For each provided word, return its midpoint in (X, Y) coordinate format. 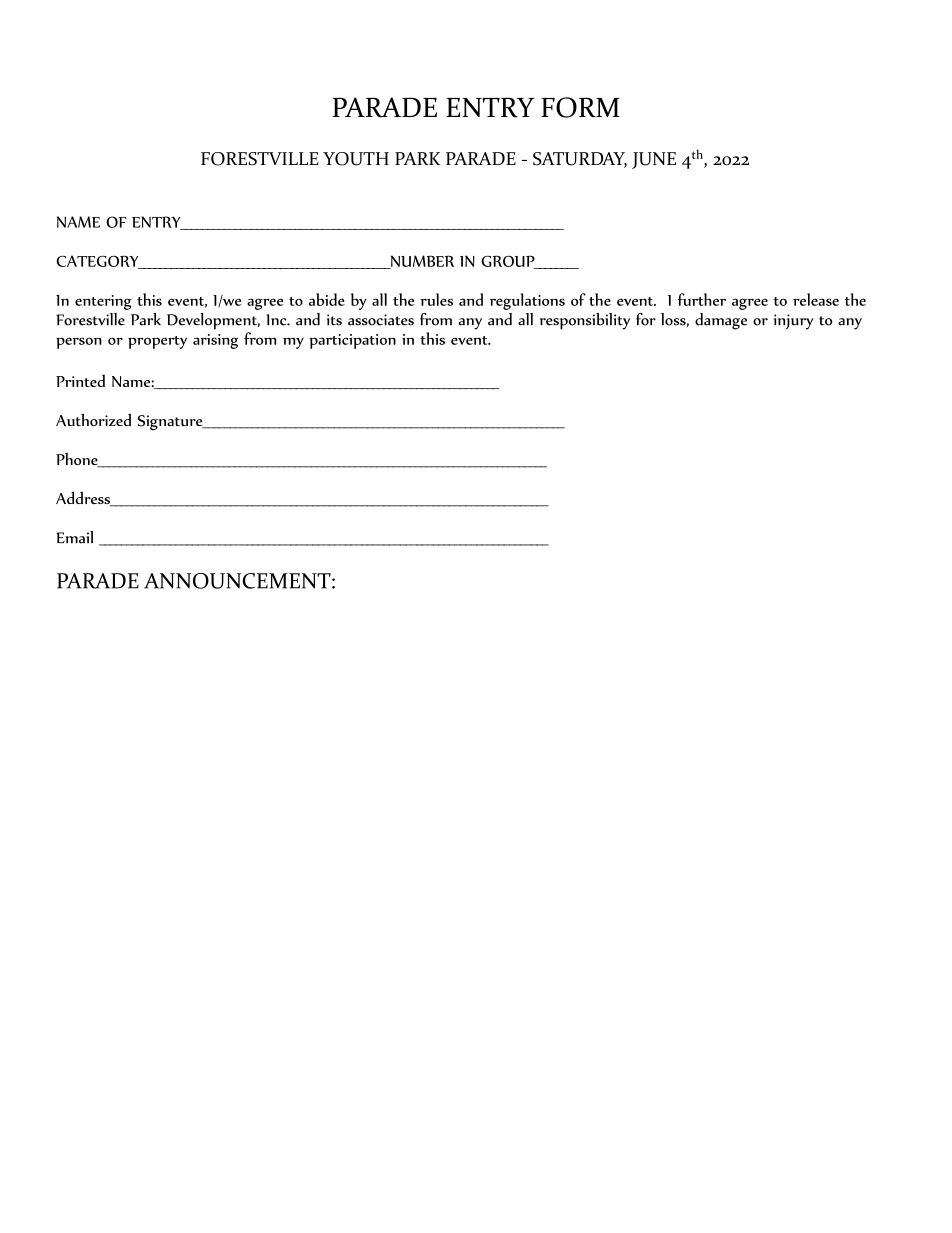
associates (381, 320)
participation (352, 341)
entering (103, 302)
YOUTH (356, 159)
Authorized (93, 419)
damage (721, 321)
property (157, 342)
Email (74, 537)
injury (793, 322)
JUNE (654, 160)
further (702, 299)
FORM (580, 107)
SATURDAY (580, 160)
